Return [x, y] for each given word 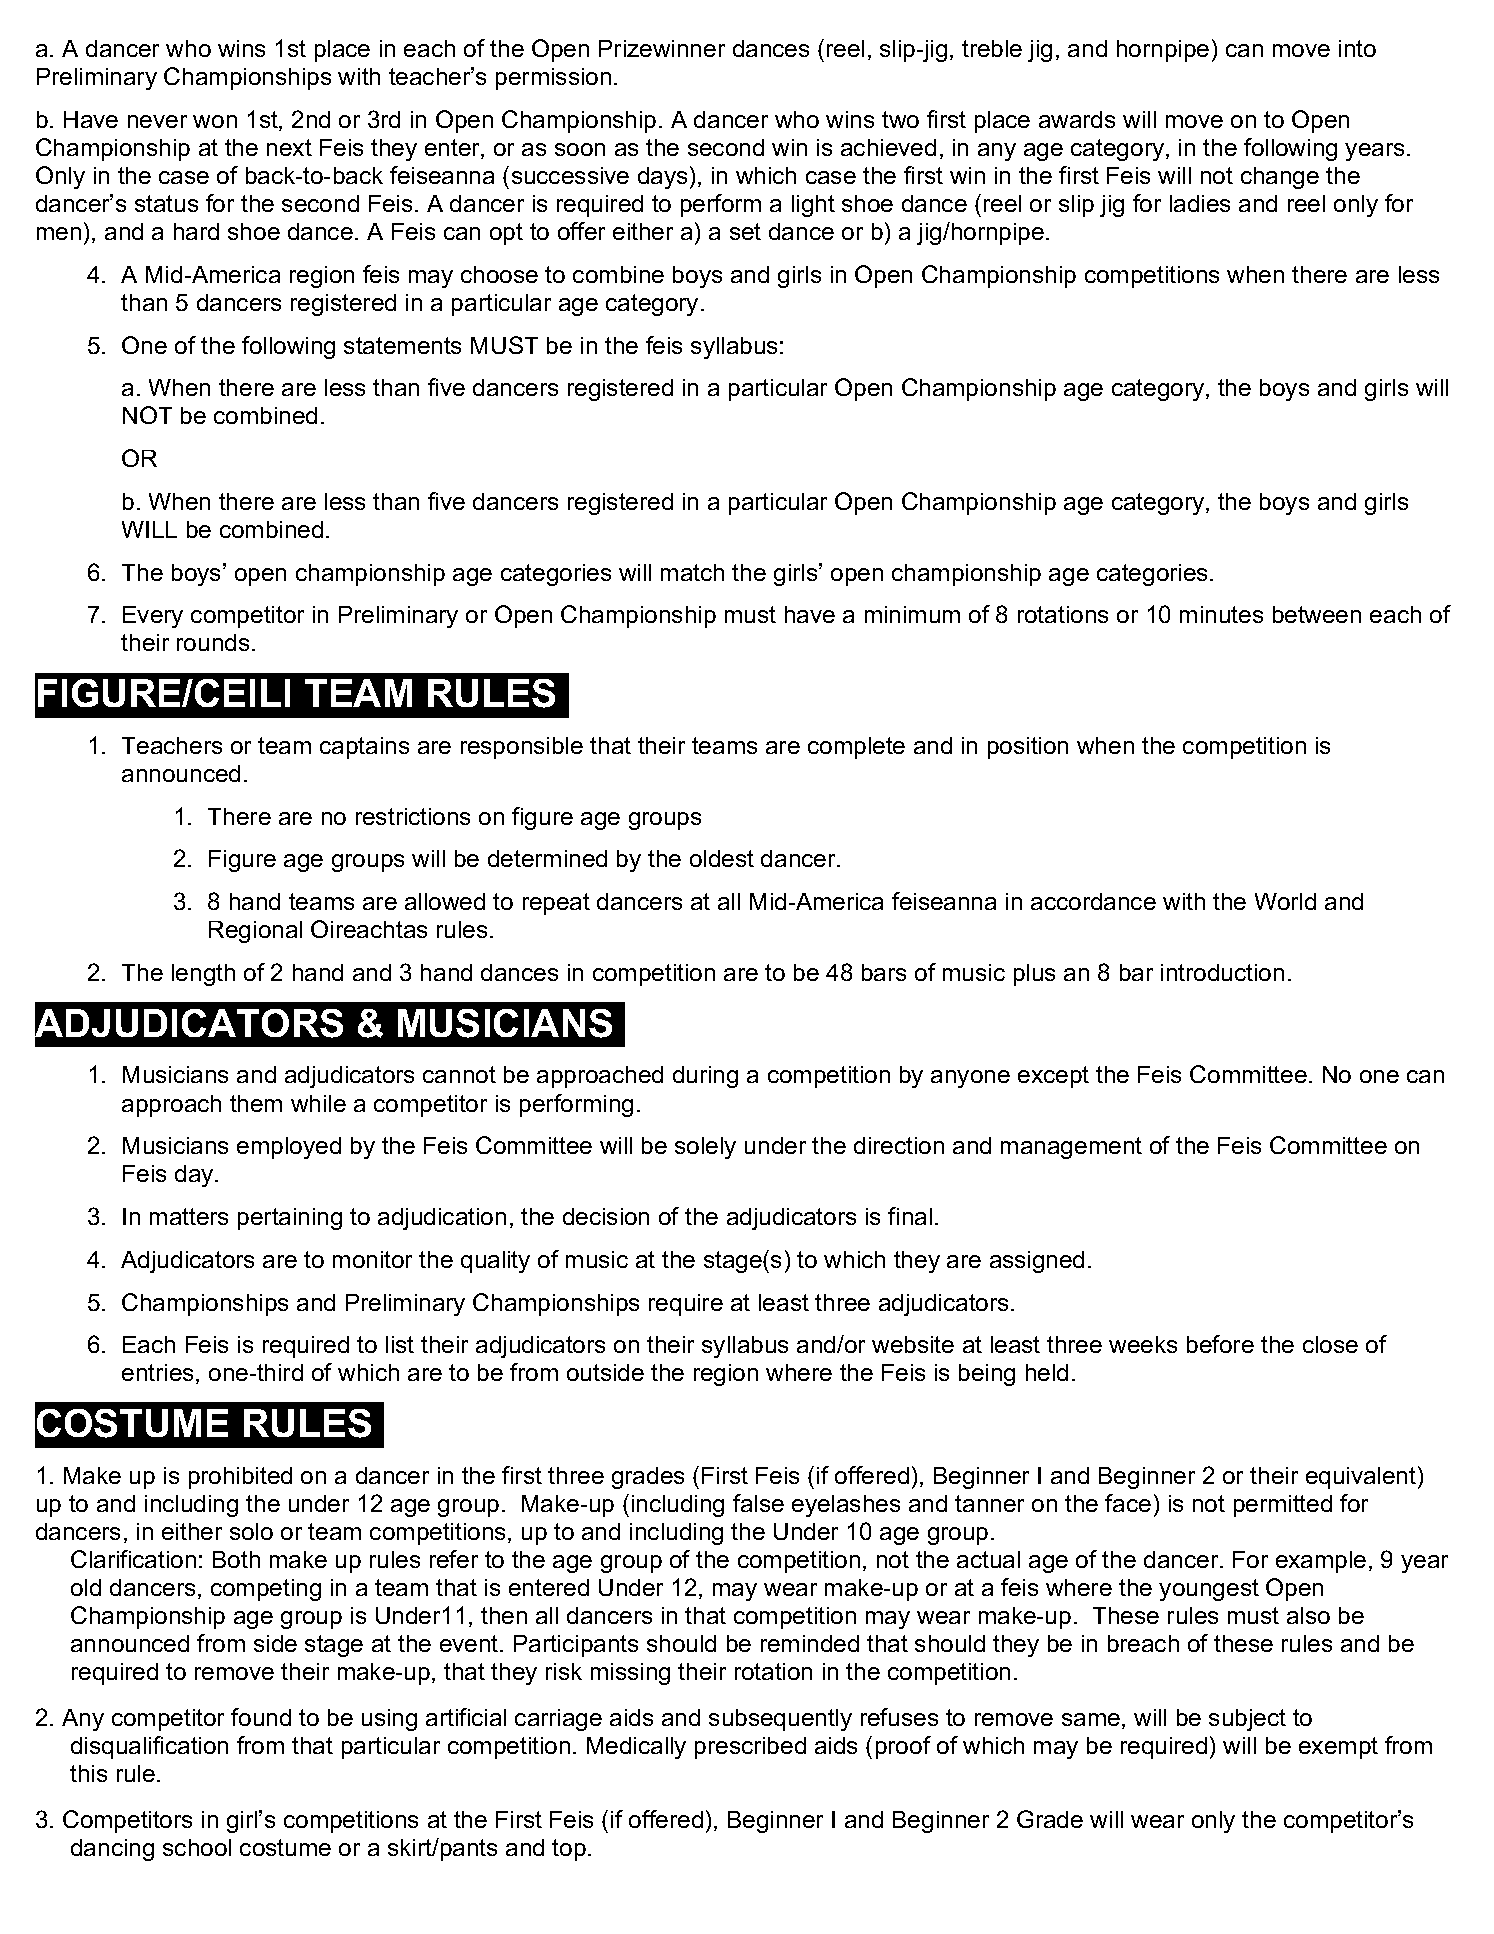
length [203, 975]
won [215, 121]
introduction [1222, 972]
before [1220, 1344]
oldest [722, 858]
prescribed [750, 1748]
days [662, 178]
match [692, 572]
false [758, 1503]
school [197, 1847]
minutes [1221, 614]
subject [1247, 1720]
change [1280, 178]
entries [157, 1372]
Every [153, 617]
